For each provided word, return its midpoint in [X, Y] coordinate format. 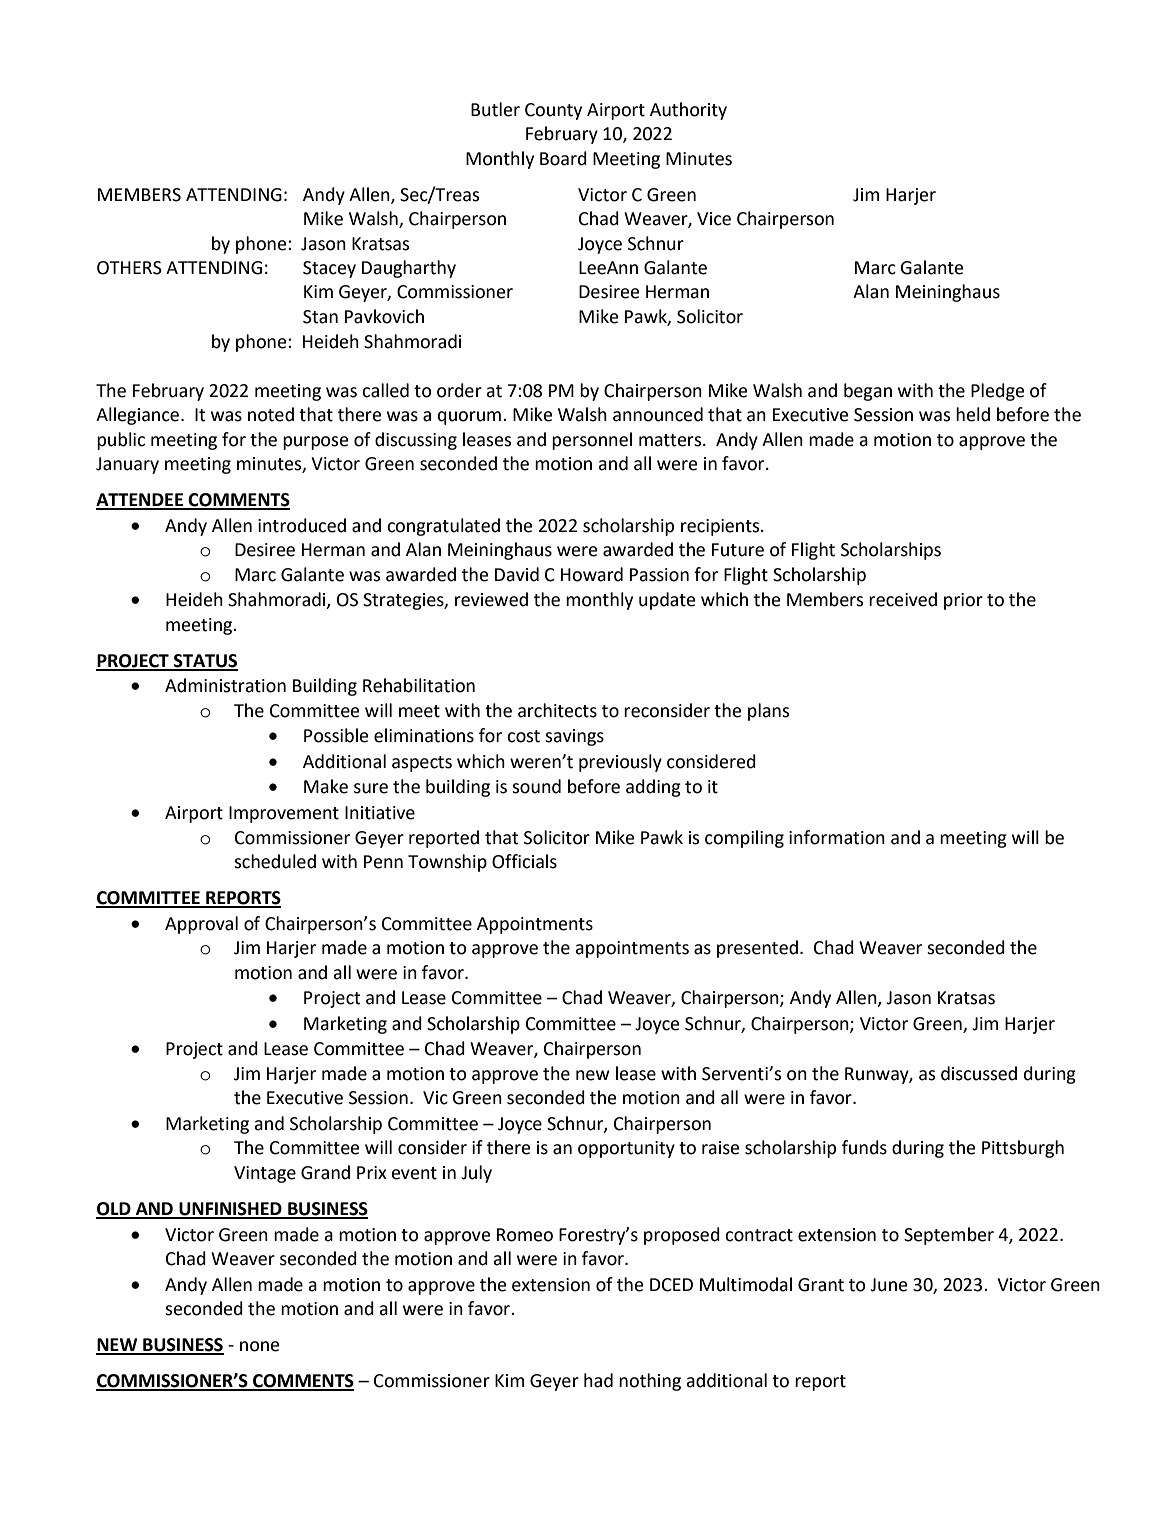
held [973, 414]
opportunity [626, 1149]
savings [574, 737]
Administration [225, 685]
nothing [650, 1382]
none [259, 1346]
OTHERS [129, 268]
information [837, 837]
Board [563, 158]
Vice [714, 219]
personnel [592, 441]
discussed [979, 1073]
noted [271, 414]
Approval [201, 925]
